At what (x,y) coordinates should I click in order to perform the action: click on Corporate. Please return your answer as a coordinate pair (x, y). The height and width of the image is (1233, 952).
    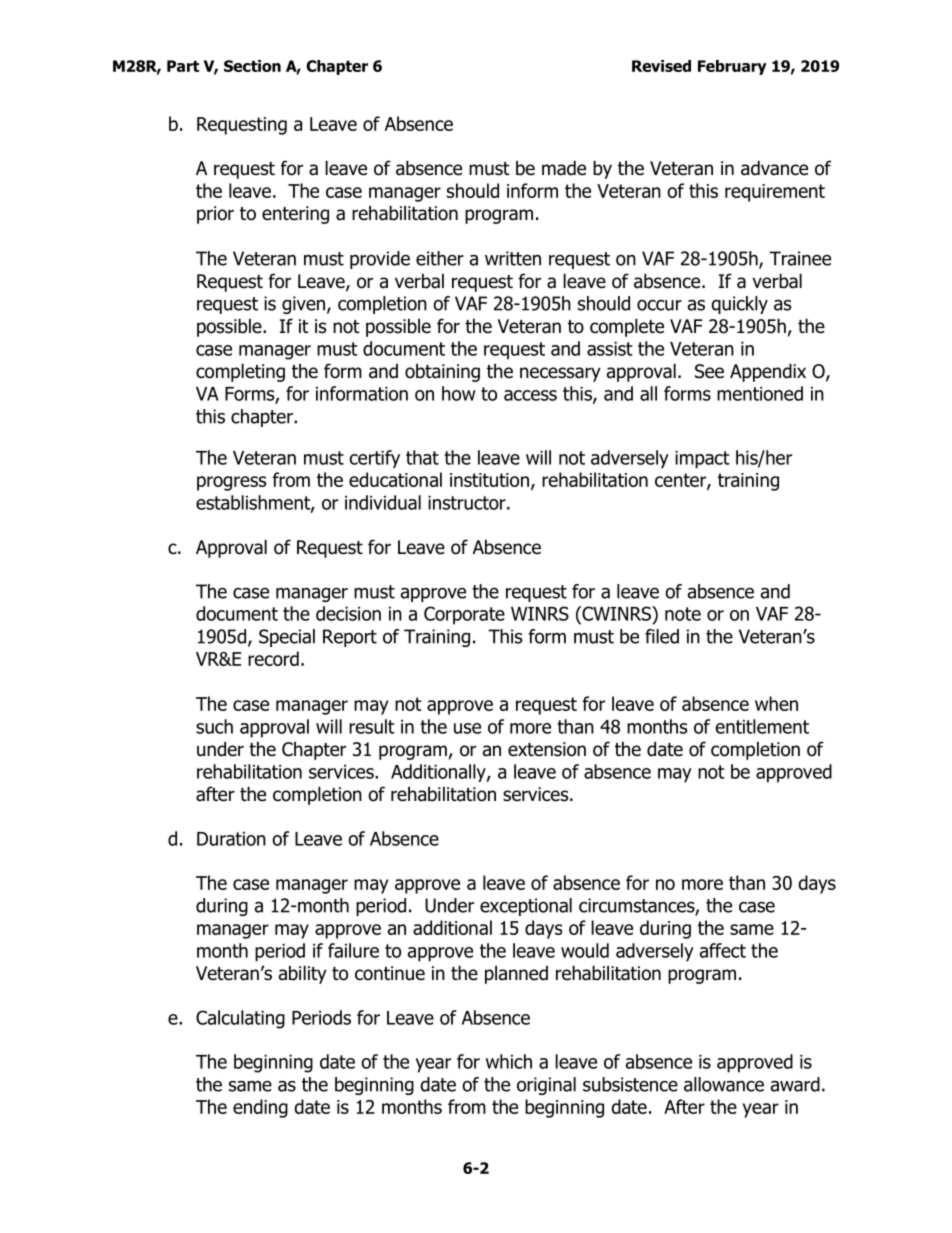
    Looking at the image, I should click on (464, 615).
